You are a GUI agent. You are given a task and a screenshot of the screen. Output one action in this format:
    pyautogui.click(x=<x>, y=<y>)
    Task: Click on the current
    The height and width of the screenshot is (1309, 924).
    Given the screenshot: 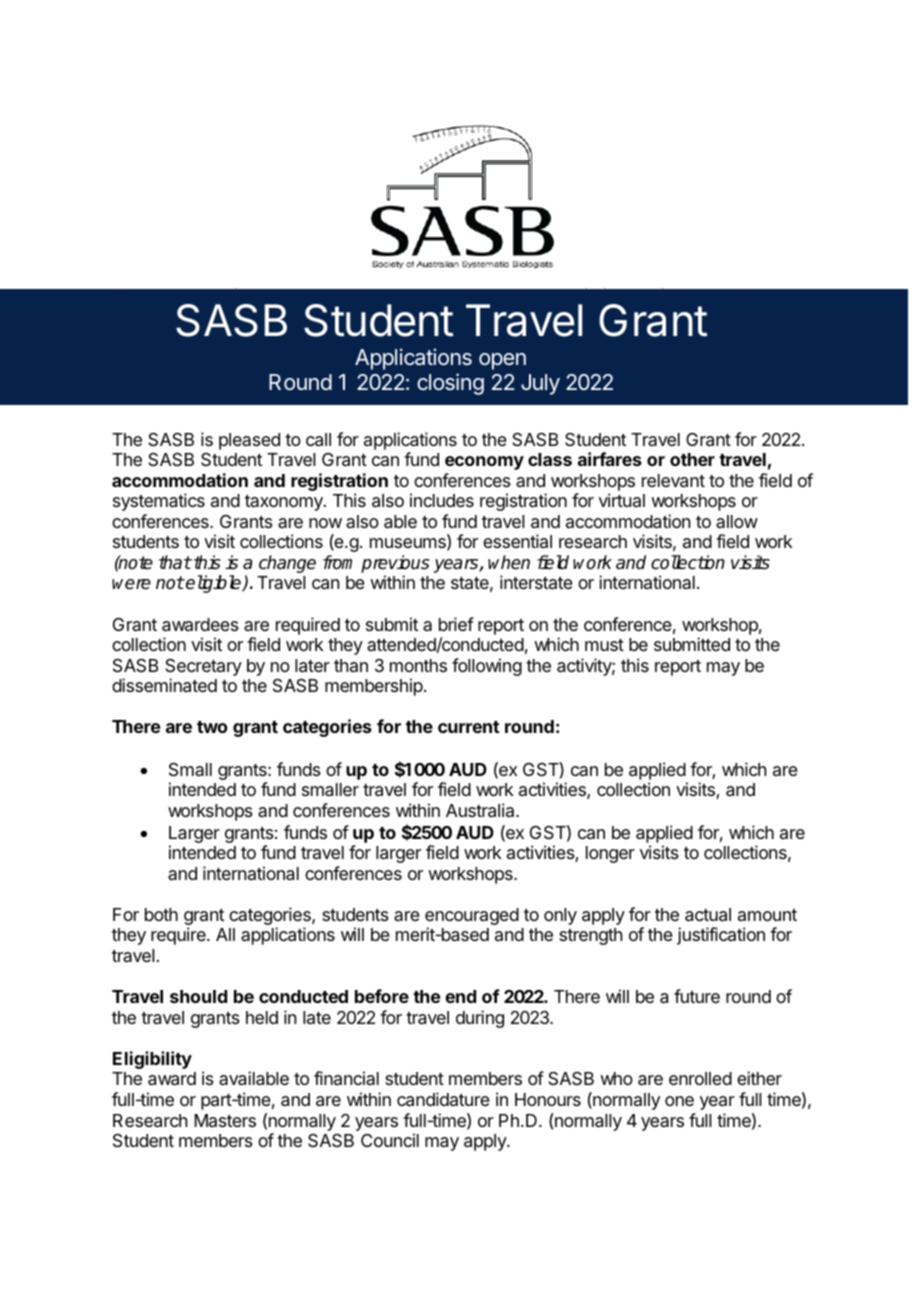 What is the action you would take?
    pyautogui.click(x=468, y=727)
